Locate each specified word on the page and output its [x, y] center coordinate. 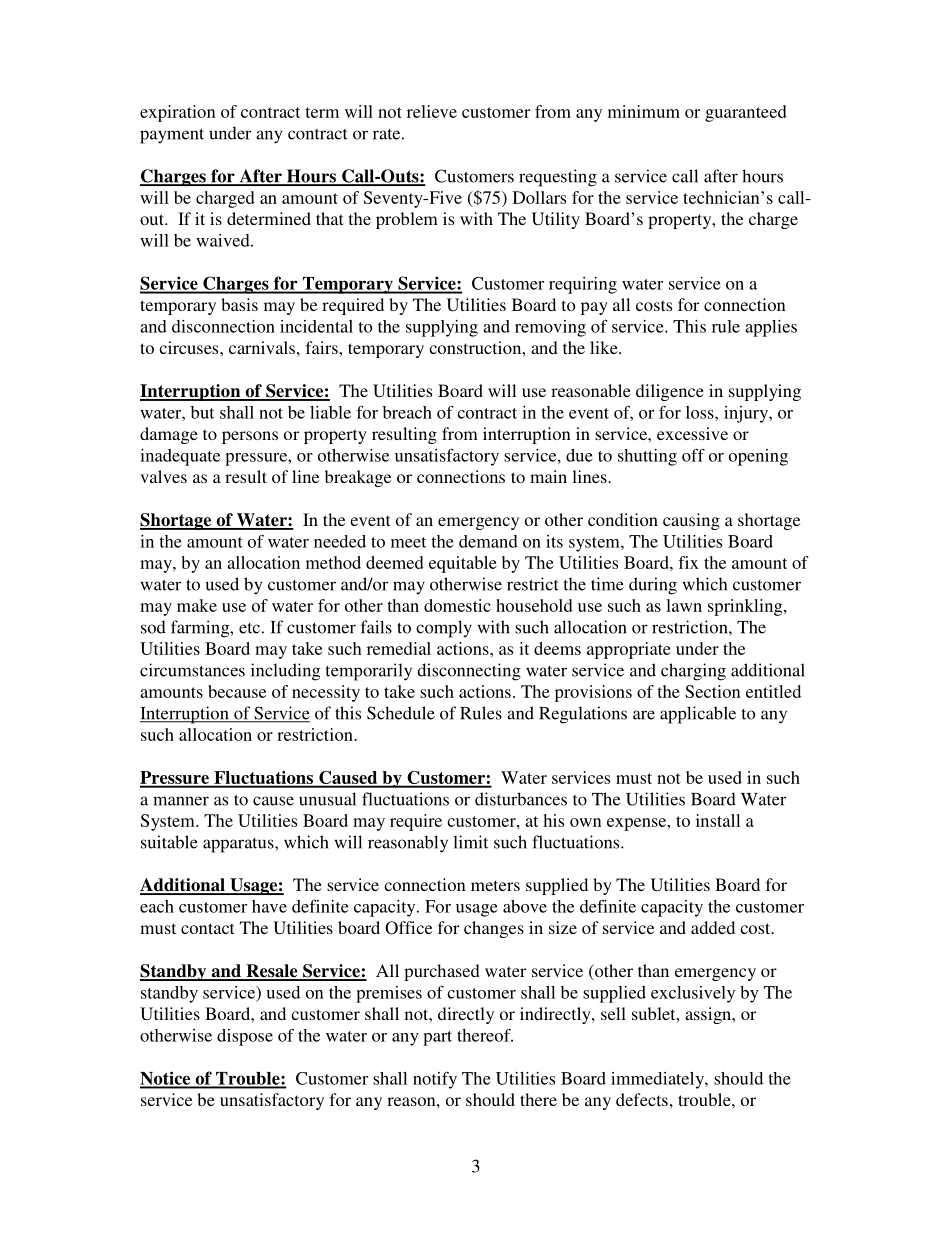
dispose [245, 1037]
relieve [432, 111]
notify [435, 1080]
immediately [658, 1080]
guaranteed [746, 113]
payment [172, 136]
